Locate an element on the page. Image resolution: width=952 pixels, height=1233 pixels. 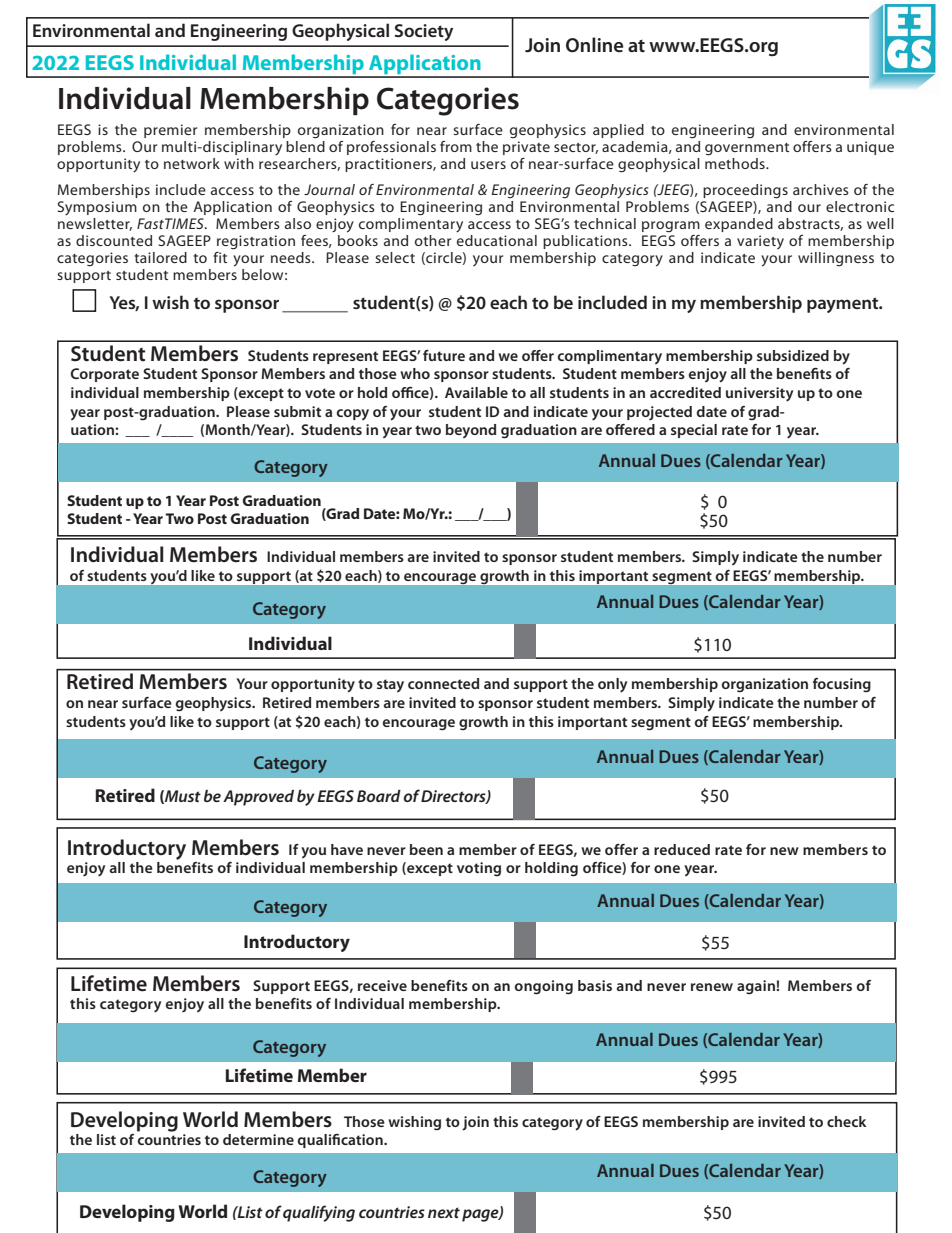
determine is located at coordinates (258, 1139).
